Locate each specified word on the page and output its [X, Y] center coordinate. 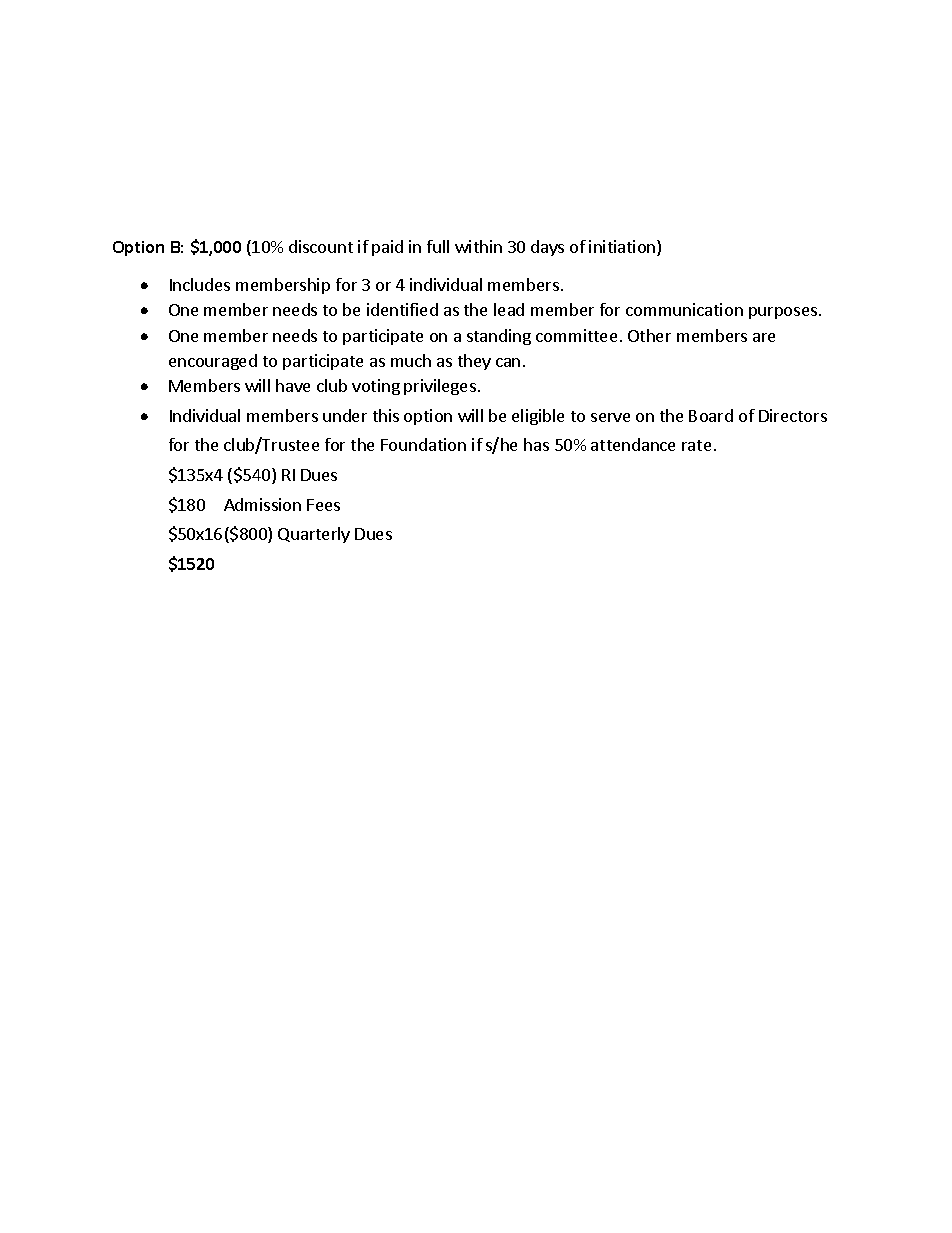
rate [696, 445]
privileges [440, 387]
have [293, 385]
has [536, 444]
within [478, 246]
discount [321, 246]
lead [509, 309]
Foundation [423, 444]
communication [684, 309]
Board [711, 415]
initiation [623, 248]
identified [402, 309]
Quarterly [314, 535]
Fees [323, 505]
